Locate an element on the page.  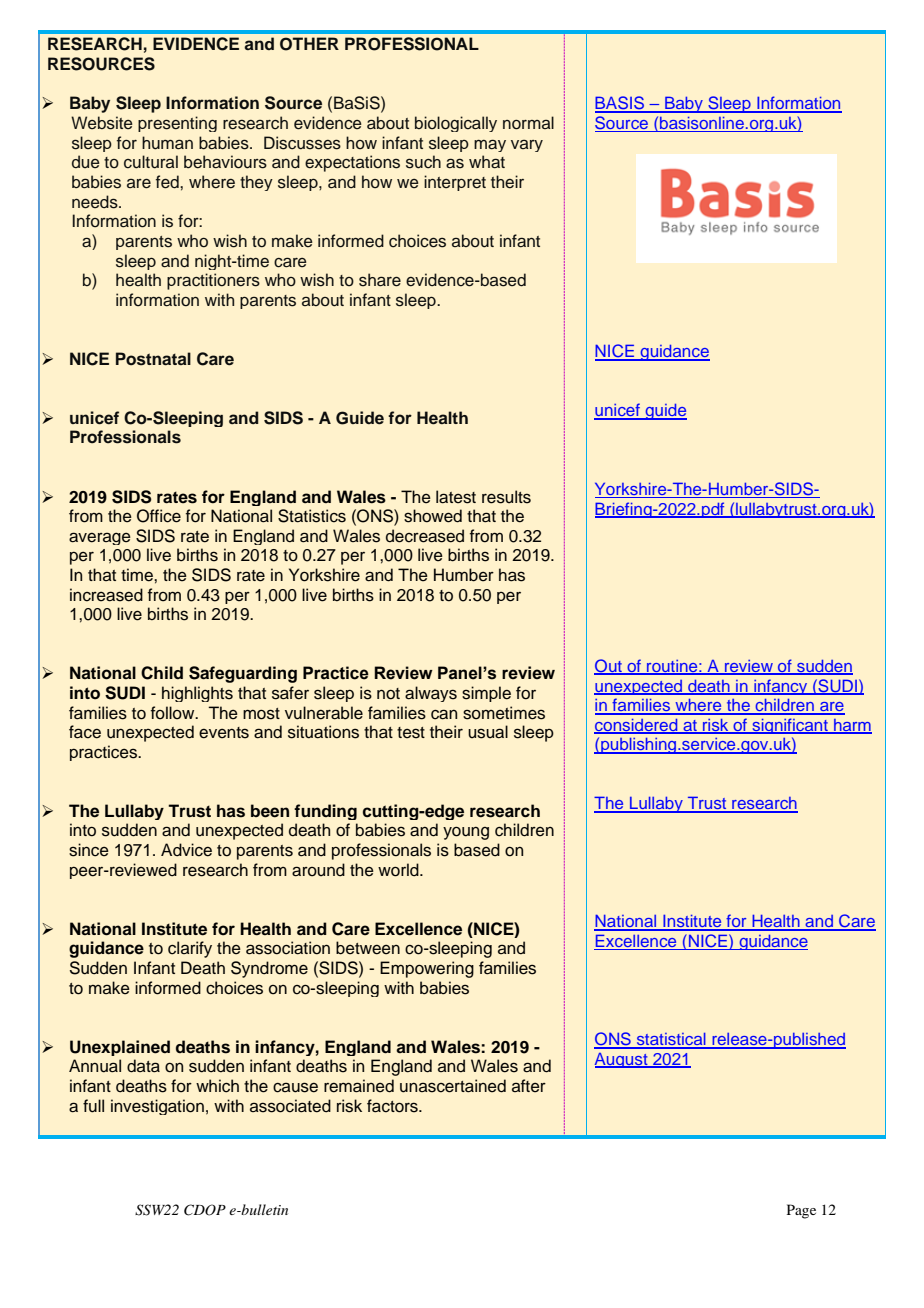
harm is located at coordinates (852, 726).
